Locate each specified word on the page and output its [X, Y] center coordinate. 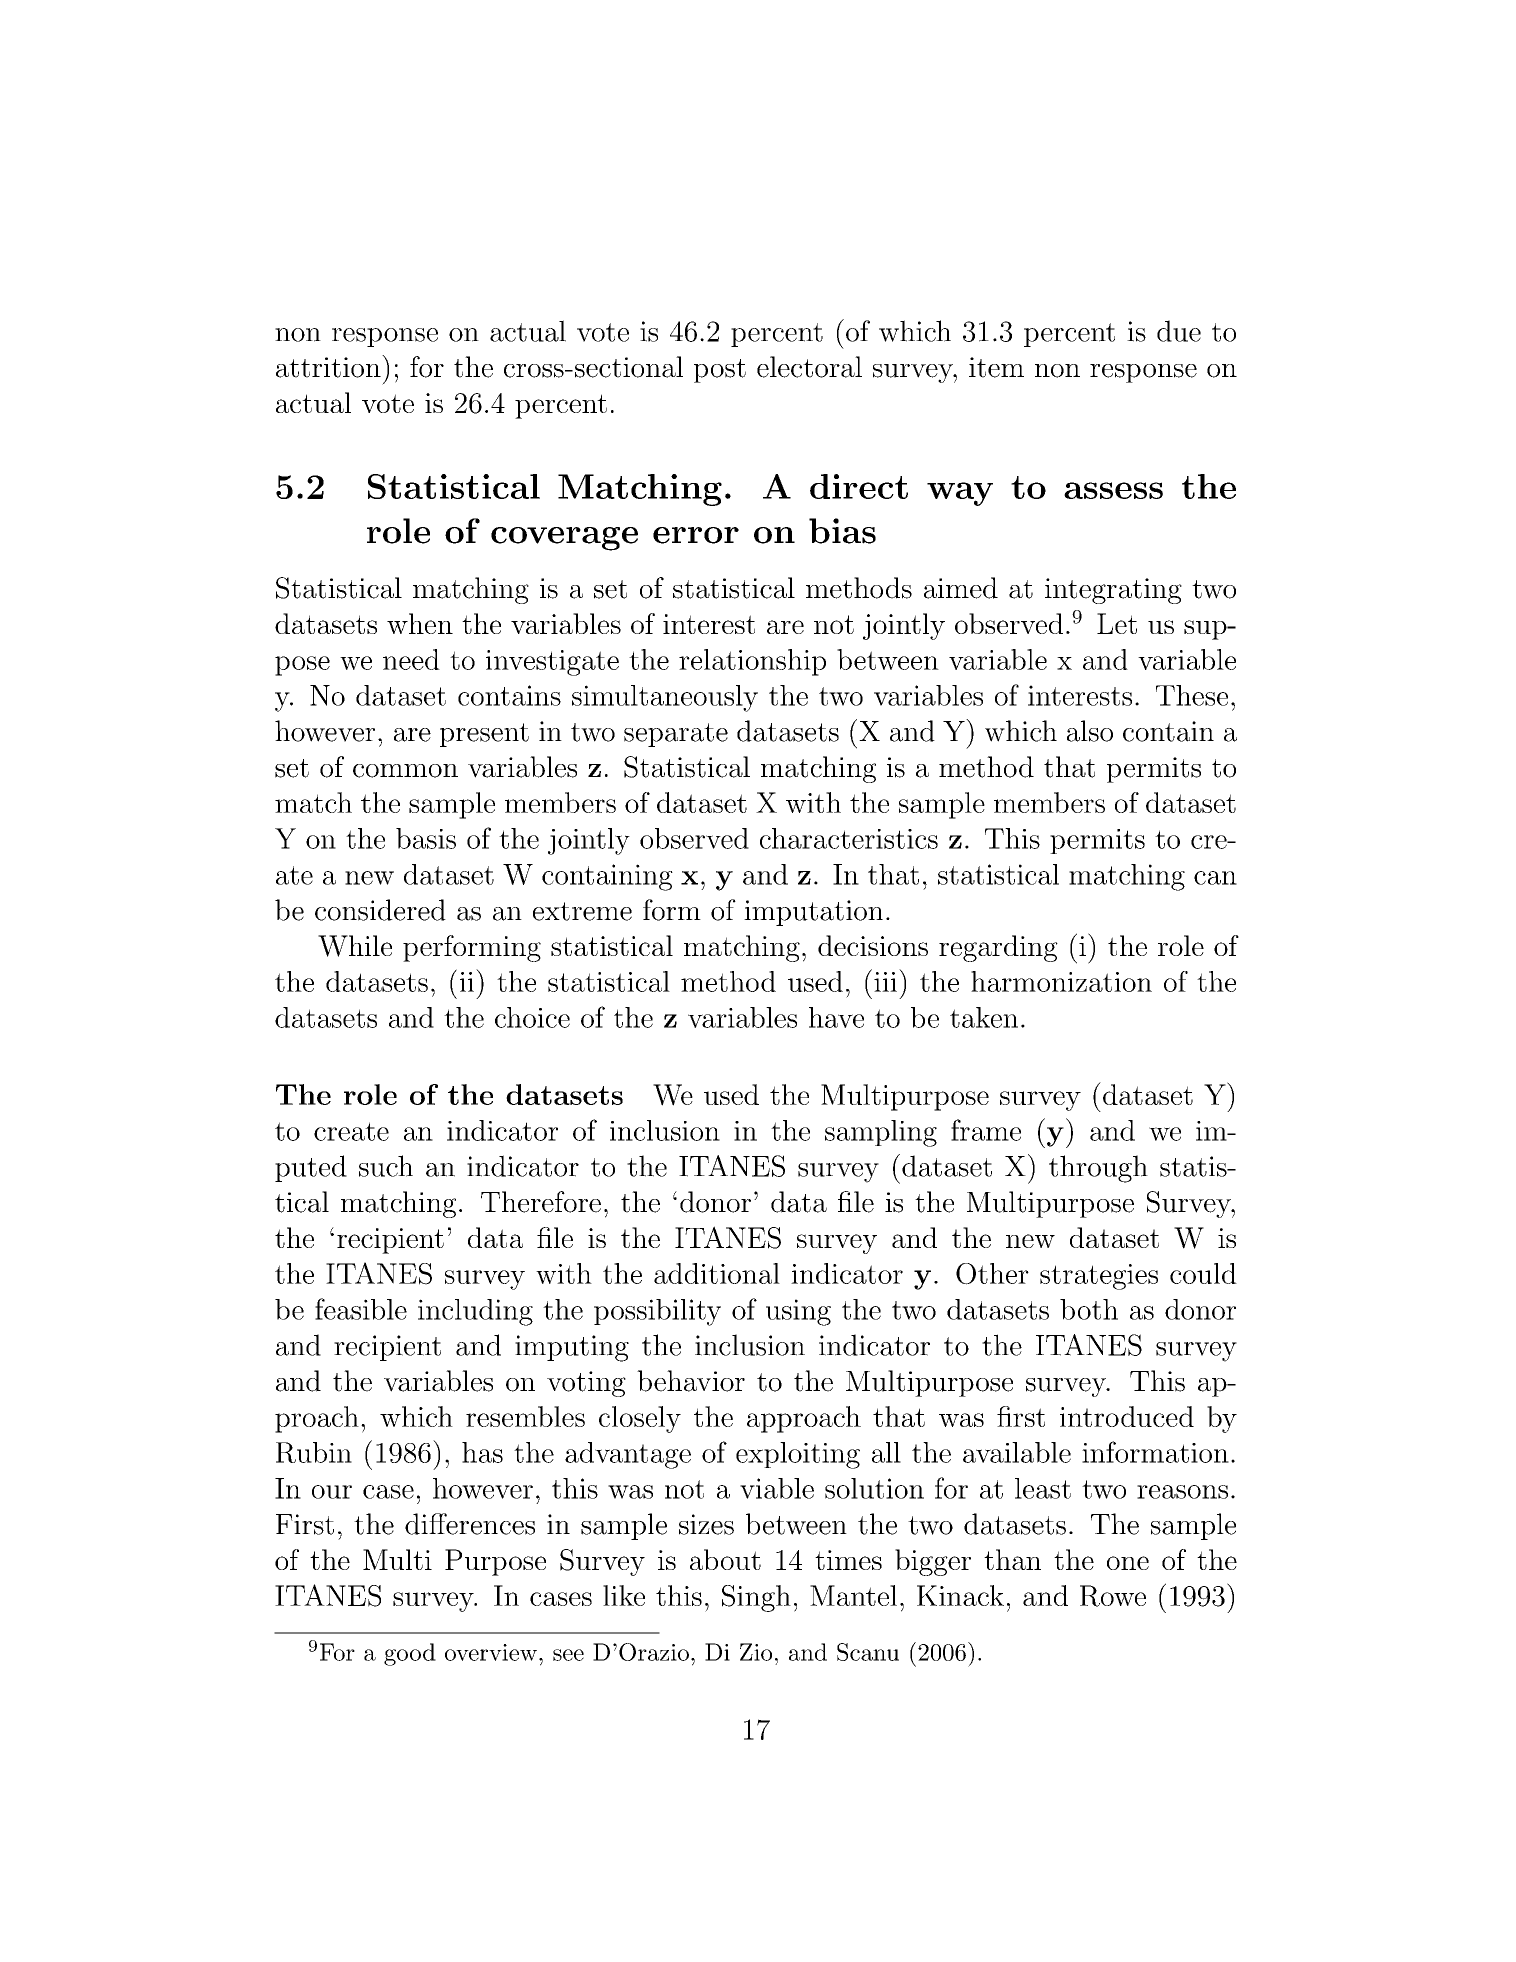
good [410, 1654]
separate [676, 735]
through [1098, 1169]
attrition [329, 366]
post [720, 371]
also [1090, 731]
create [351, 1131]
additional [717, 1273]
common [405, 771]
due [1179, 331]
